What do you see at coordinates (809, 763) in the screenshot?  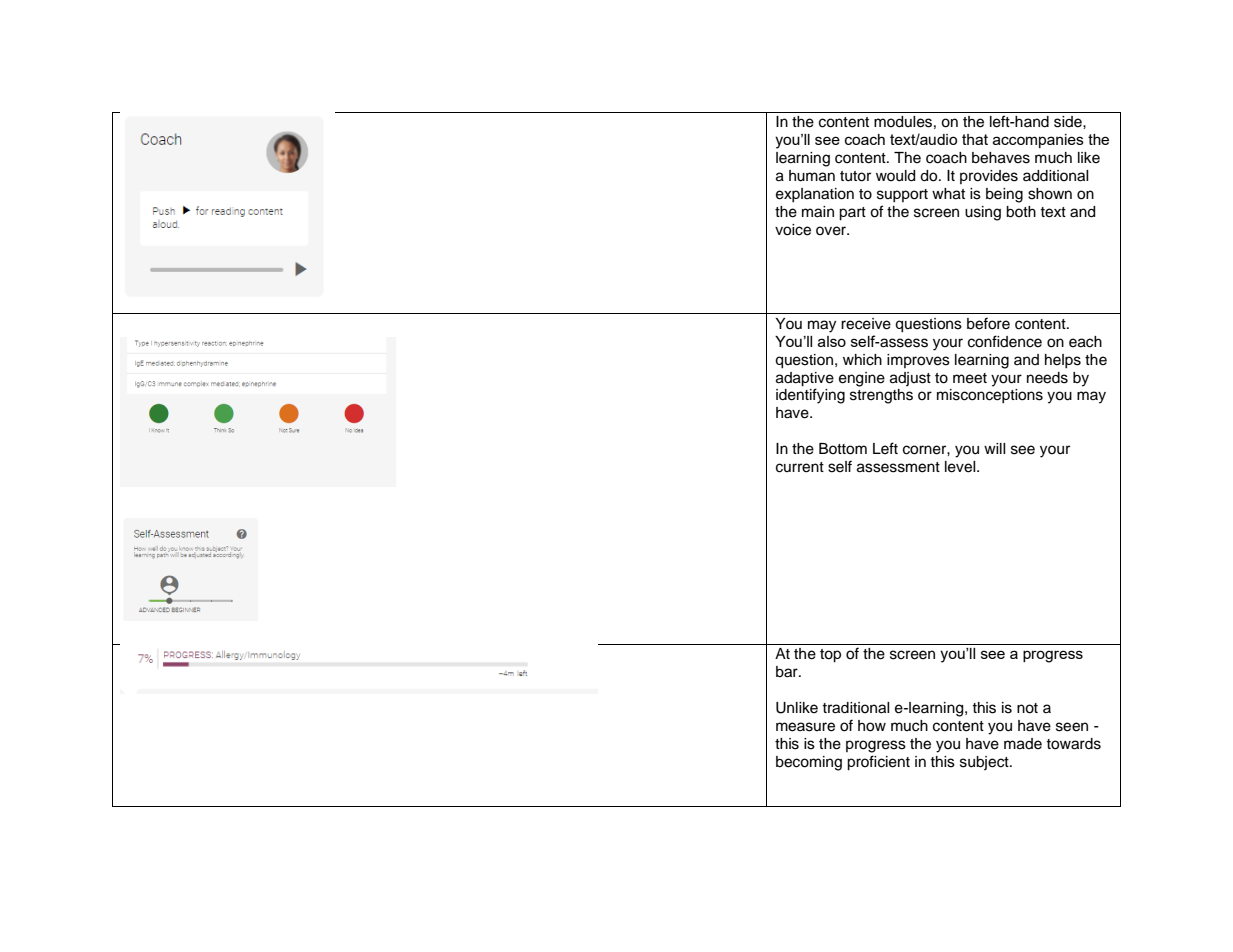 I see `becoming` at bounding box center [809, 763].
